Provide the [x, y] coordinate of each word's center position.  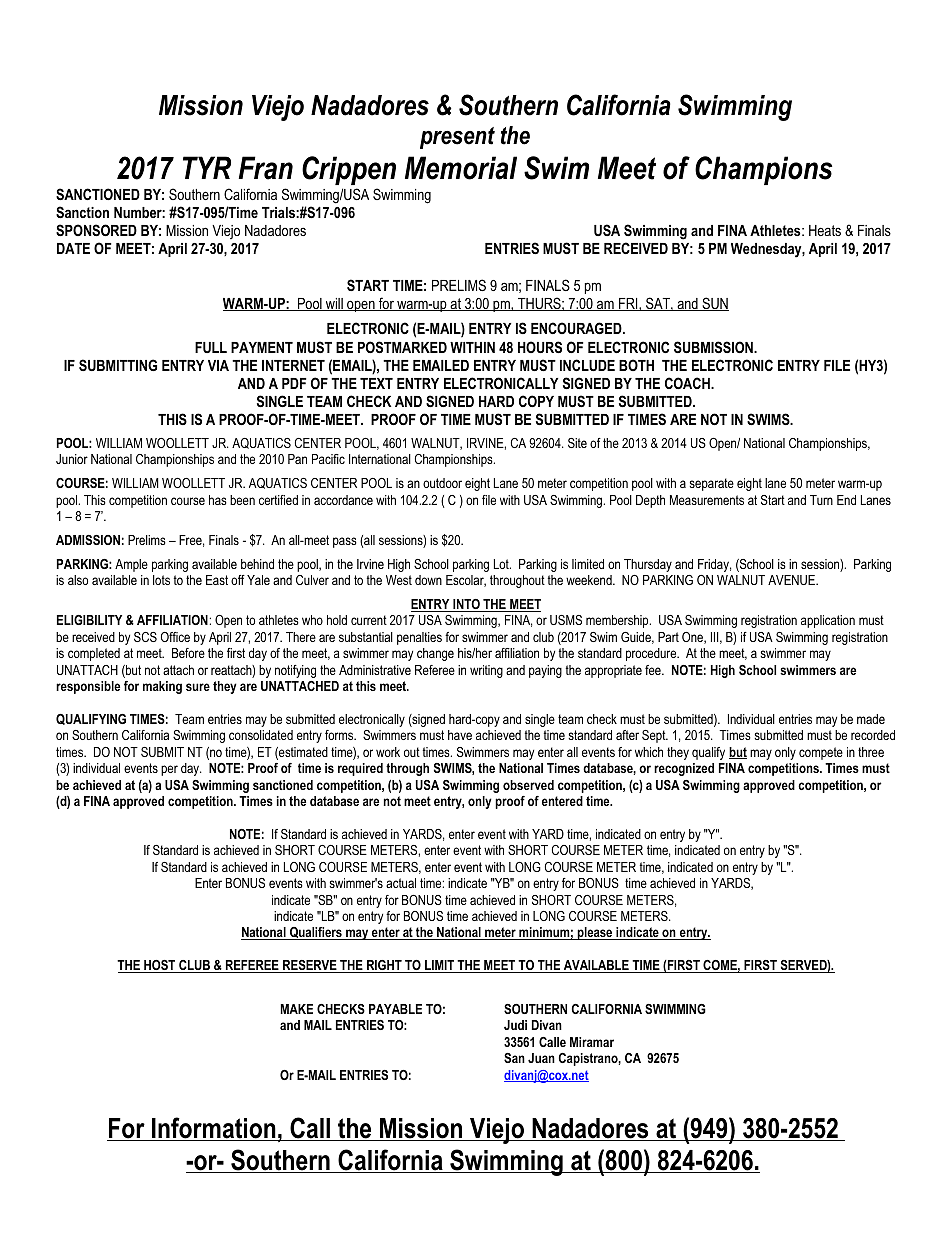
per [169, 770]
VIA [218, 365]
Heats [825, 230]
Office [175, 637]
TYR [207, 167]
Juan [541, 1058]
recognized [684, 769]
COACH [688, 383]
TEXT [376, 383]
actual [401, 883]
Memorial [461, 168]
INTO [466, 605]
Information [214, 1129]
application [828, 621]
